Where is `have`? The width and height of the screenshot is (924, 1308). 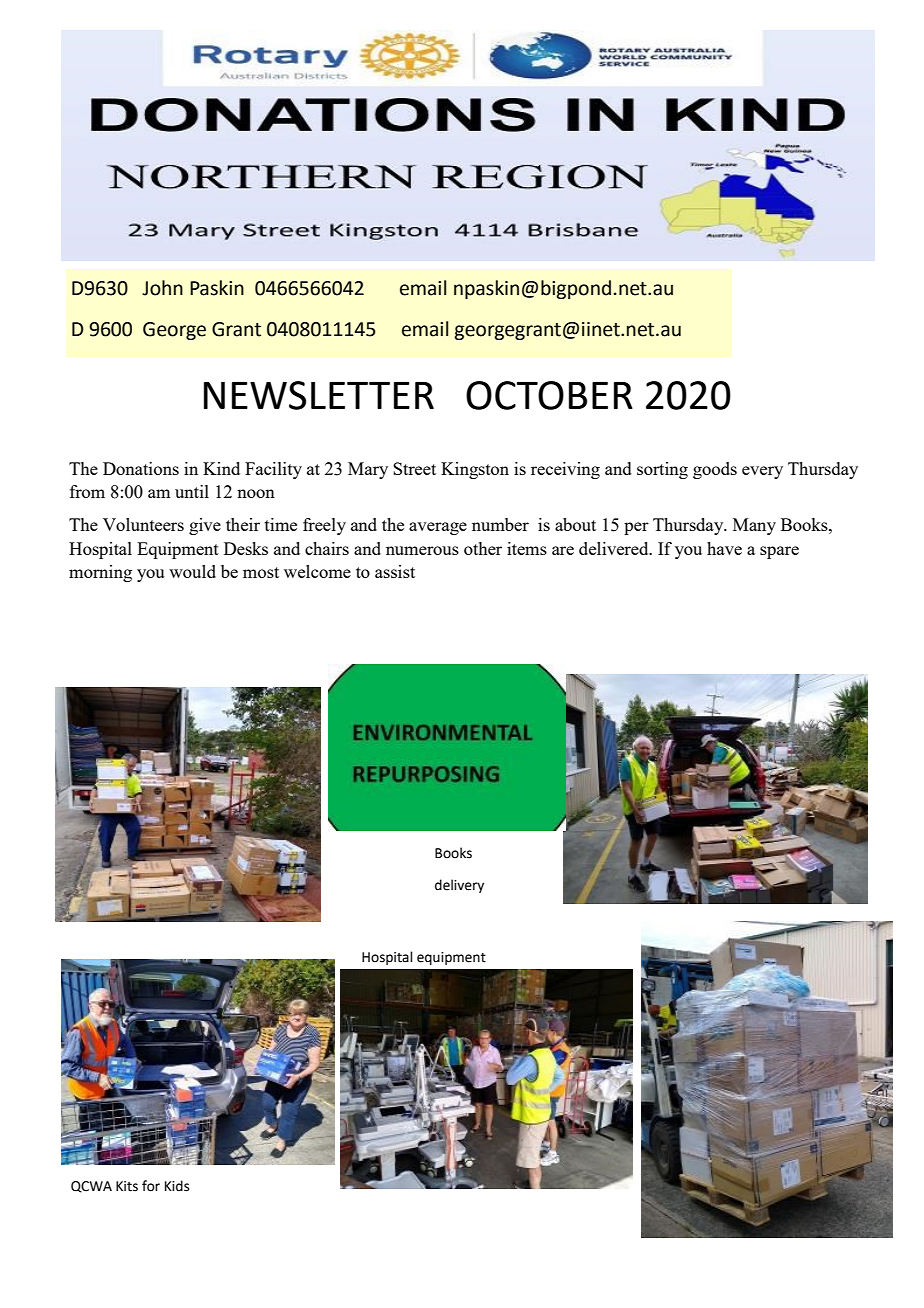
have is located at coordinates (724, 548).
